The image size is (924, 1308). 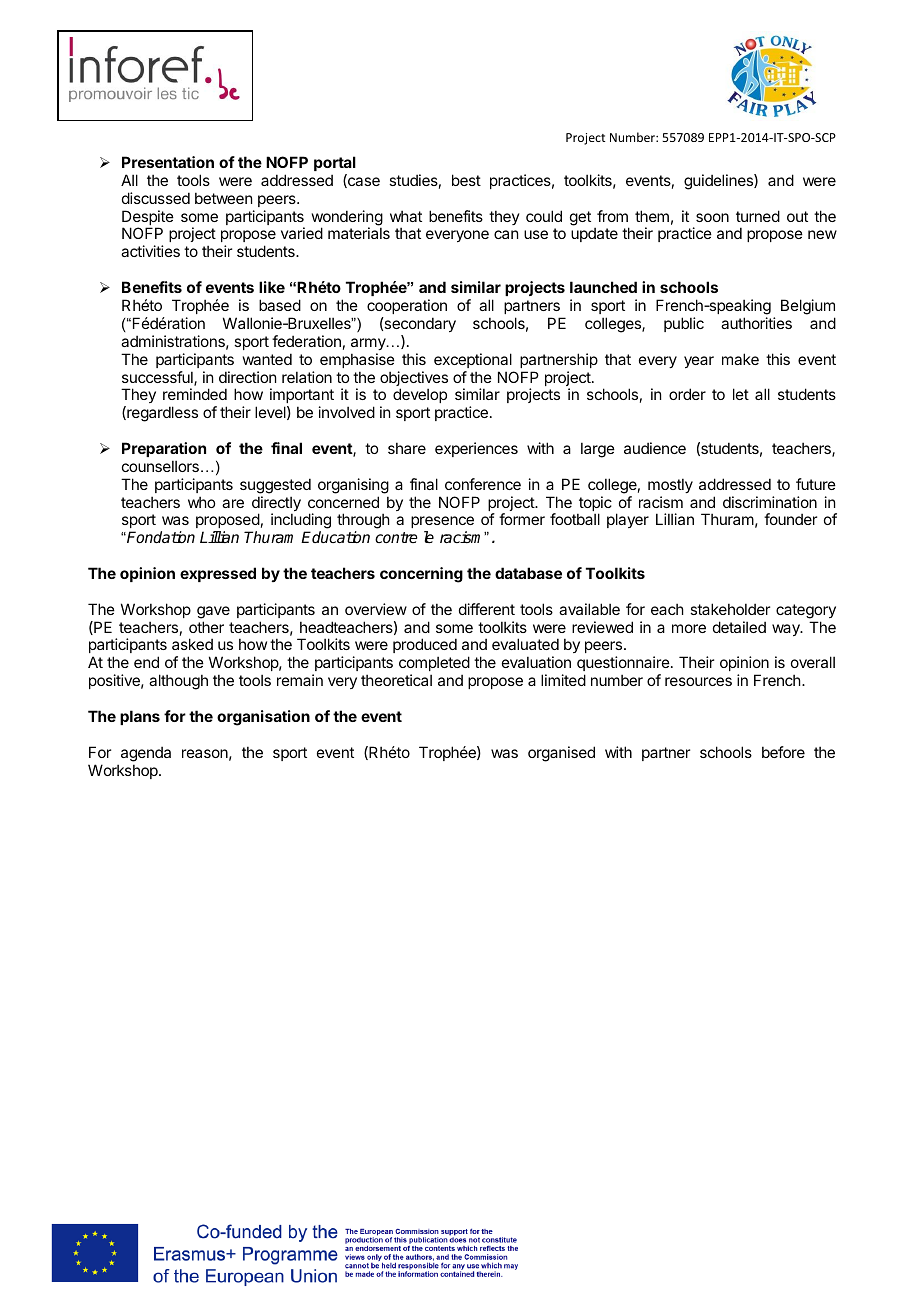 I want to click on experiences, so click(x=476, y=449).
